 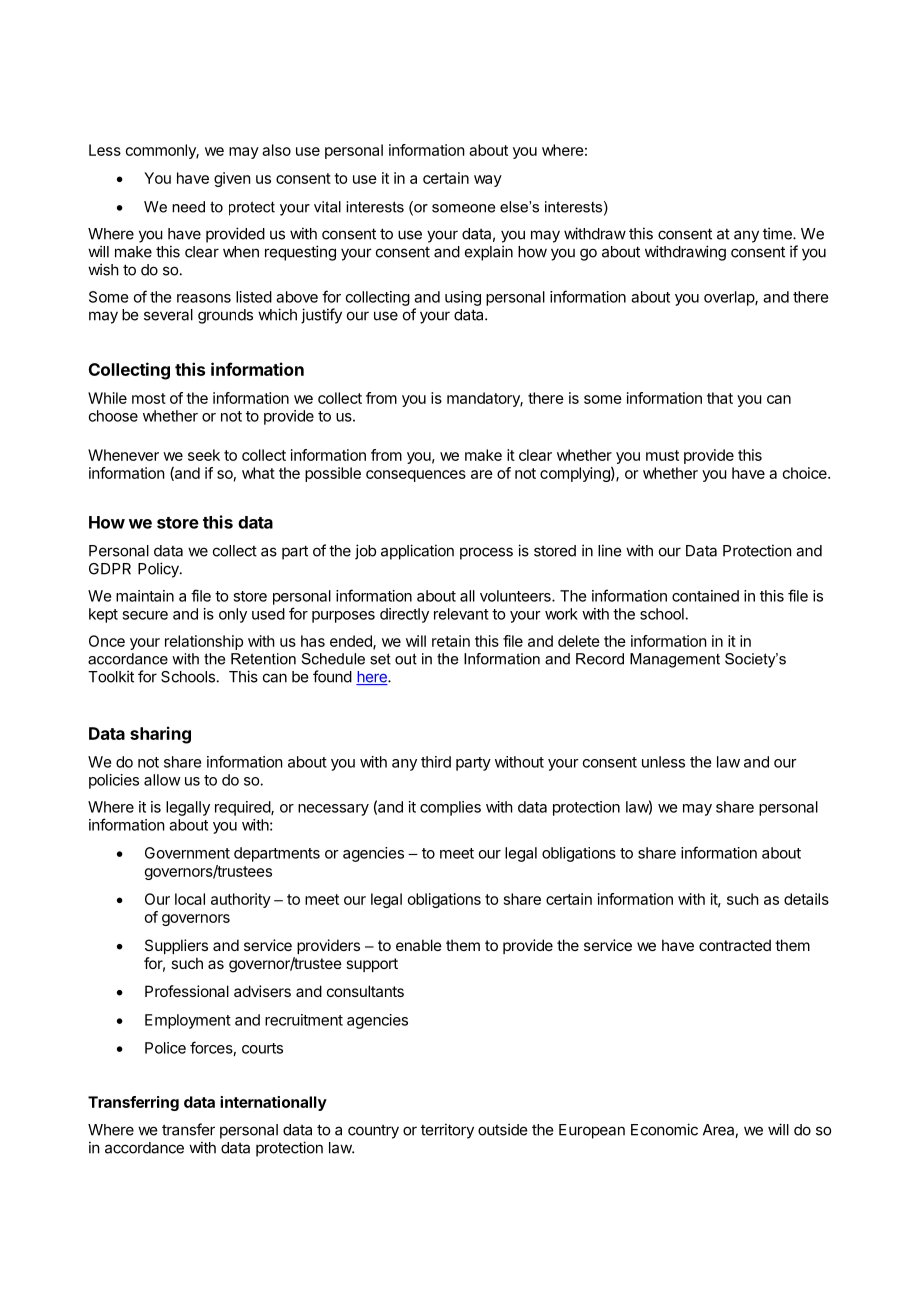 I want to click on must, so click(x=662, y=455).
